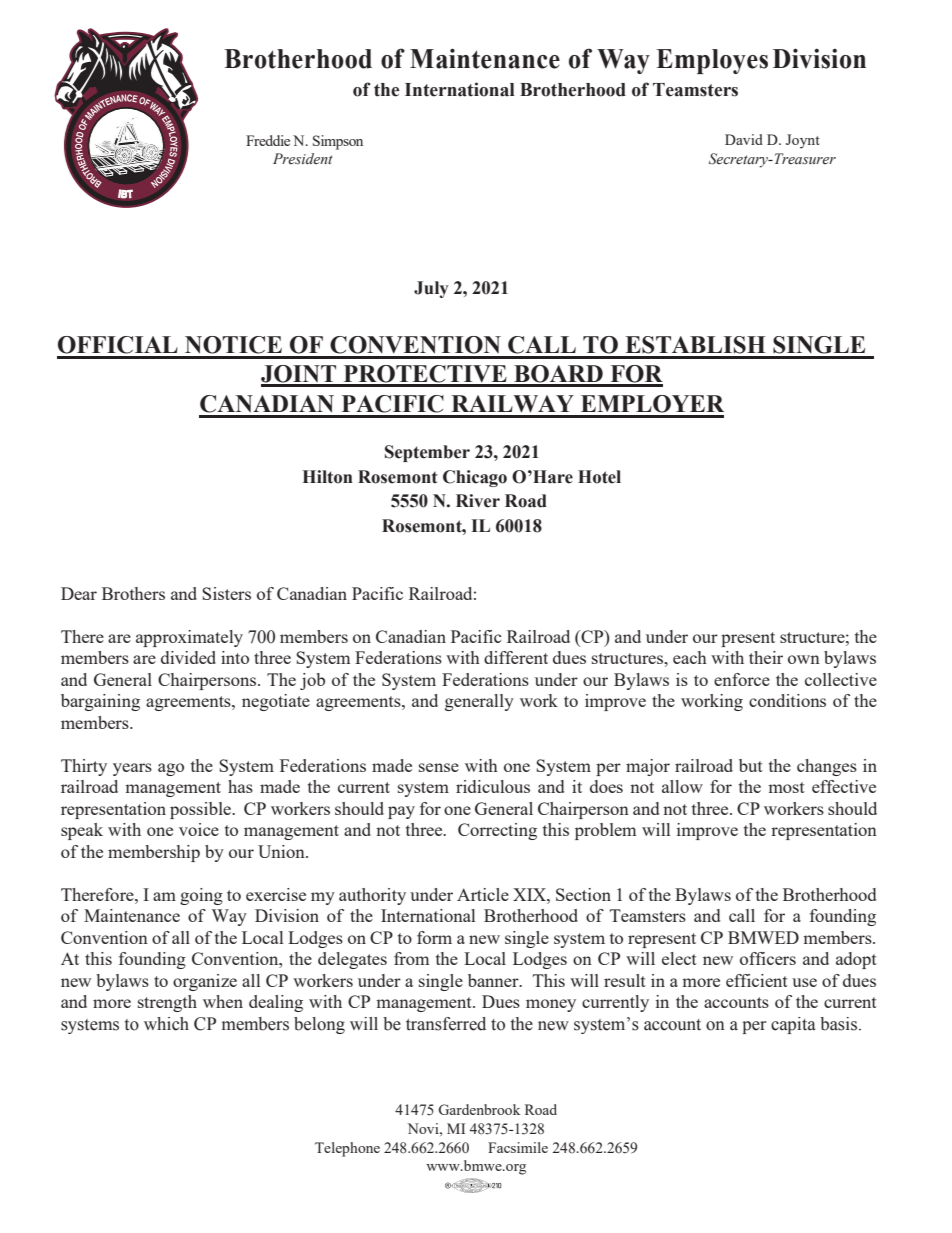 Image resolution: width=952 pixels, height=1233 pixels. Describe the element at coordinates (166, 1024) in the image. I see `which` at that location.
